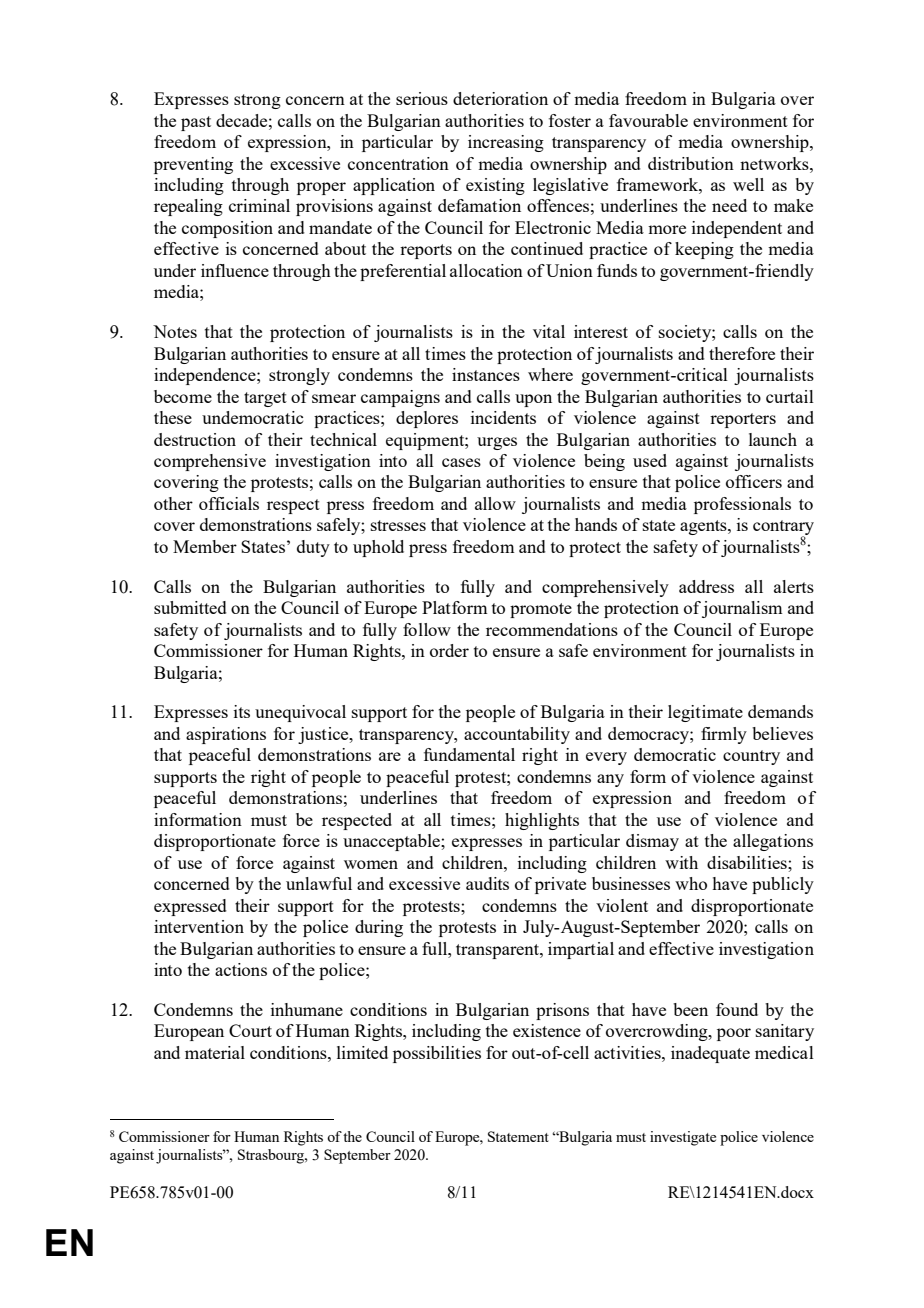 The width and height of the page is (924, 1308). Describe the element at coordinates (196, 123) in the page. I see `past` at that location.
